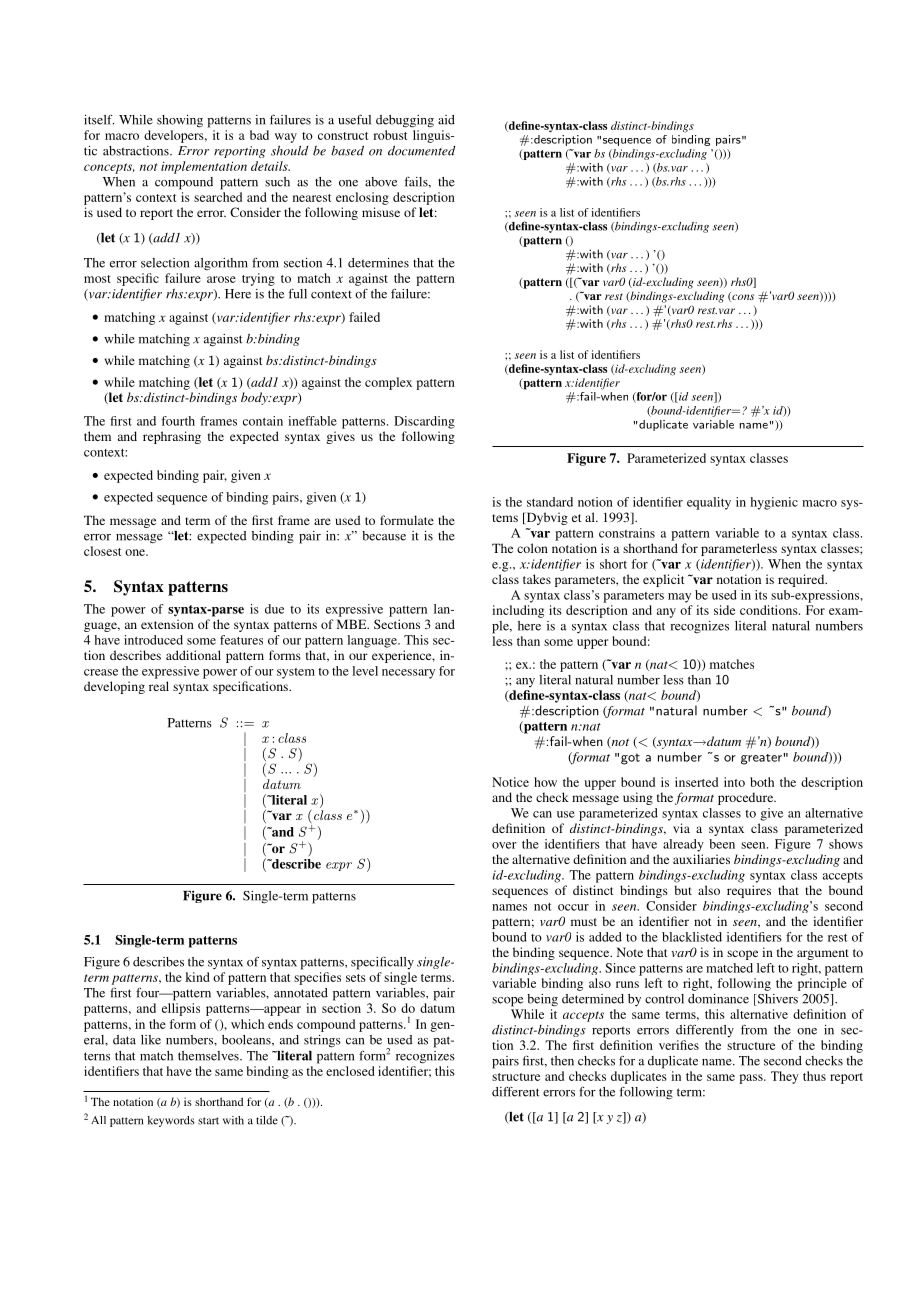  I want to click on showing, so click(180, 121).
